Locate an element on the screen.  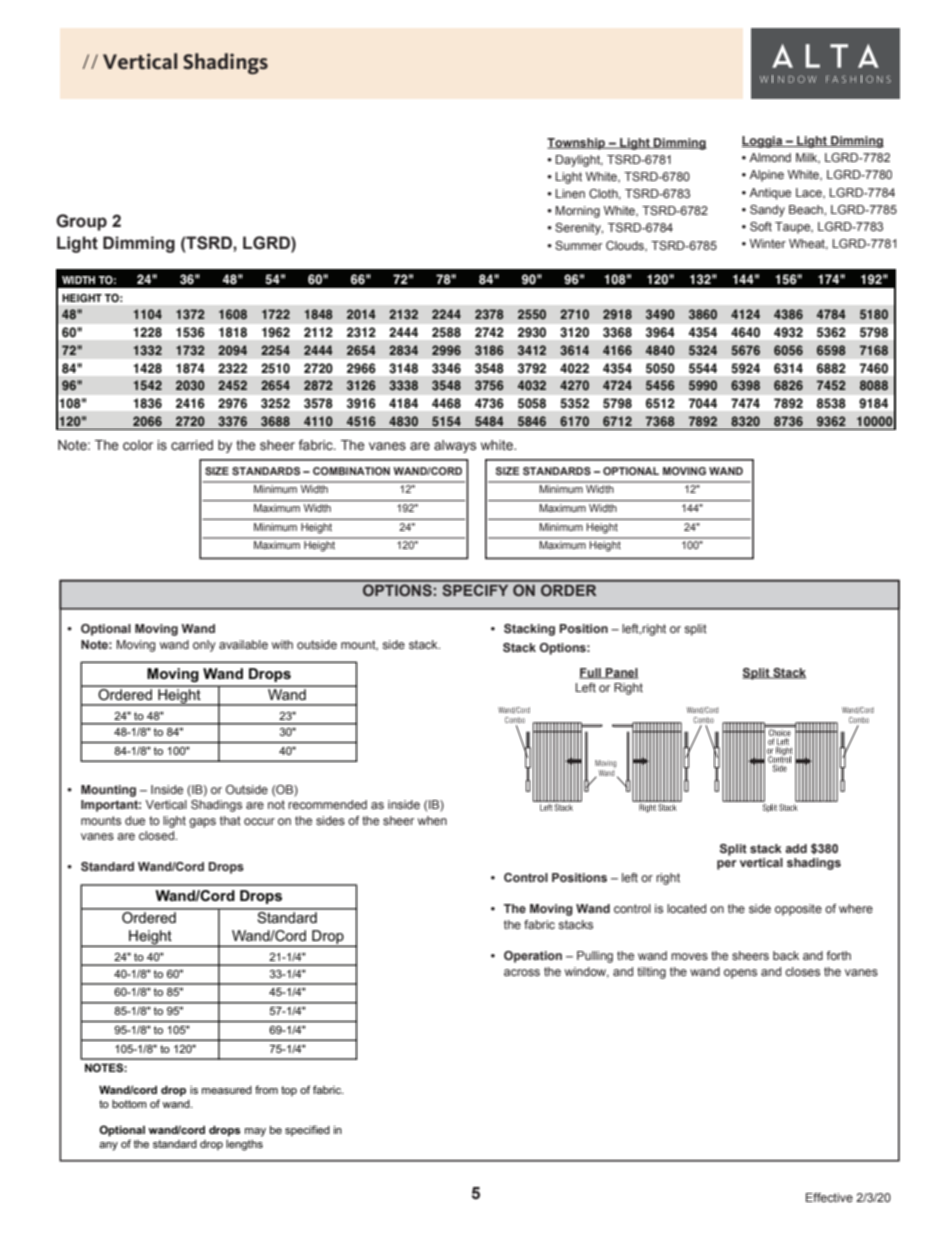
Operation is located at coordinates (533, 957).
